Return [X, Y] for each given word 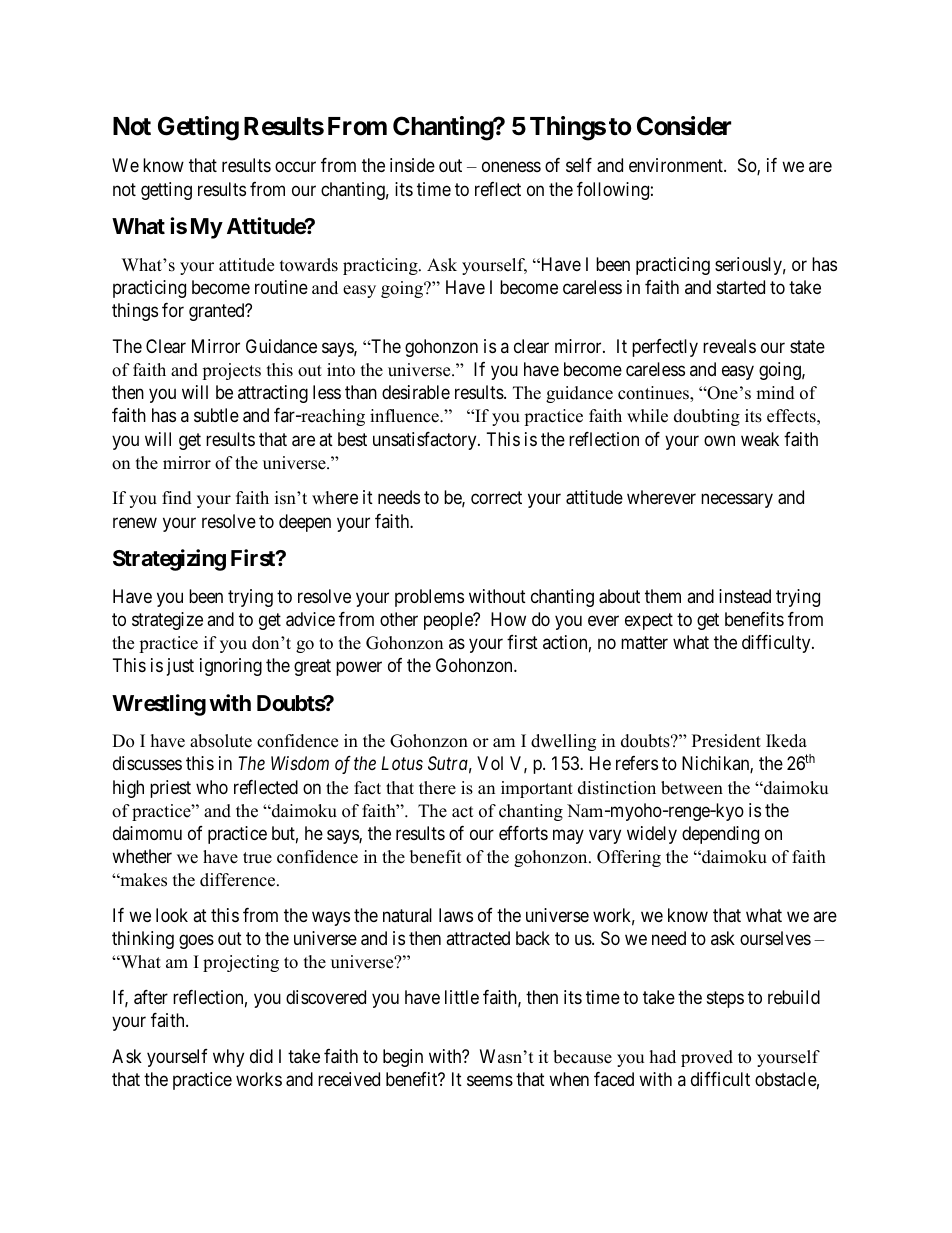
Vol [490, 763]
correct [496, 498]
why [228, 1058]
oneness [511, 167]
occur [295, 167]
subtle [216, 415]
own [719, 440]
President [726, 741]
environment [677, 165]
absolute [221, 741]
